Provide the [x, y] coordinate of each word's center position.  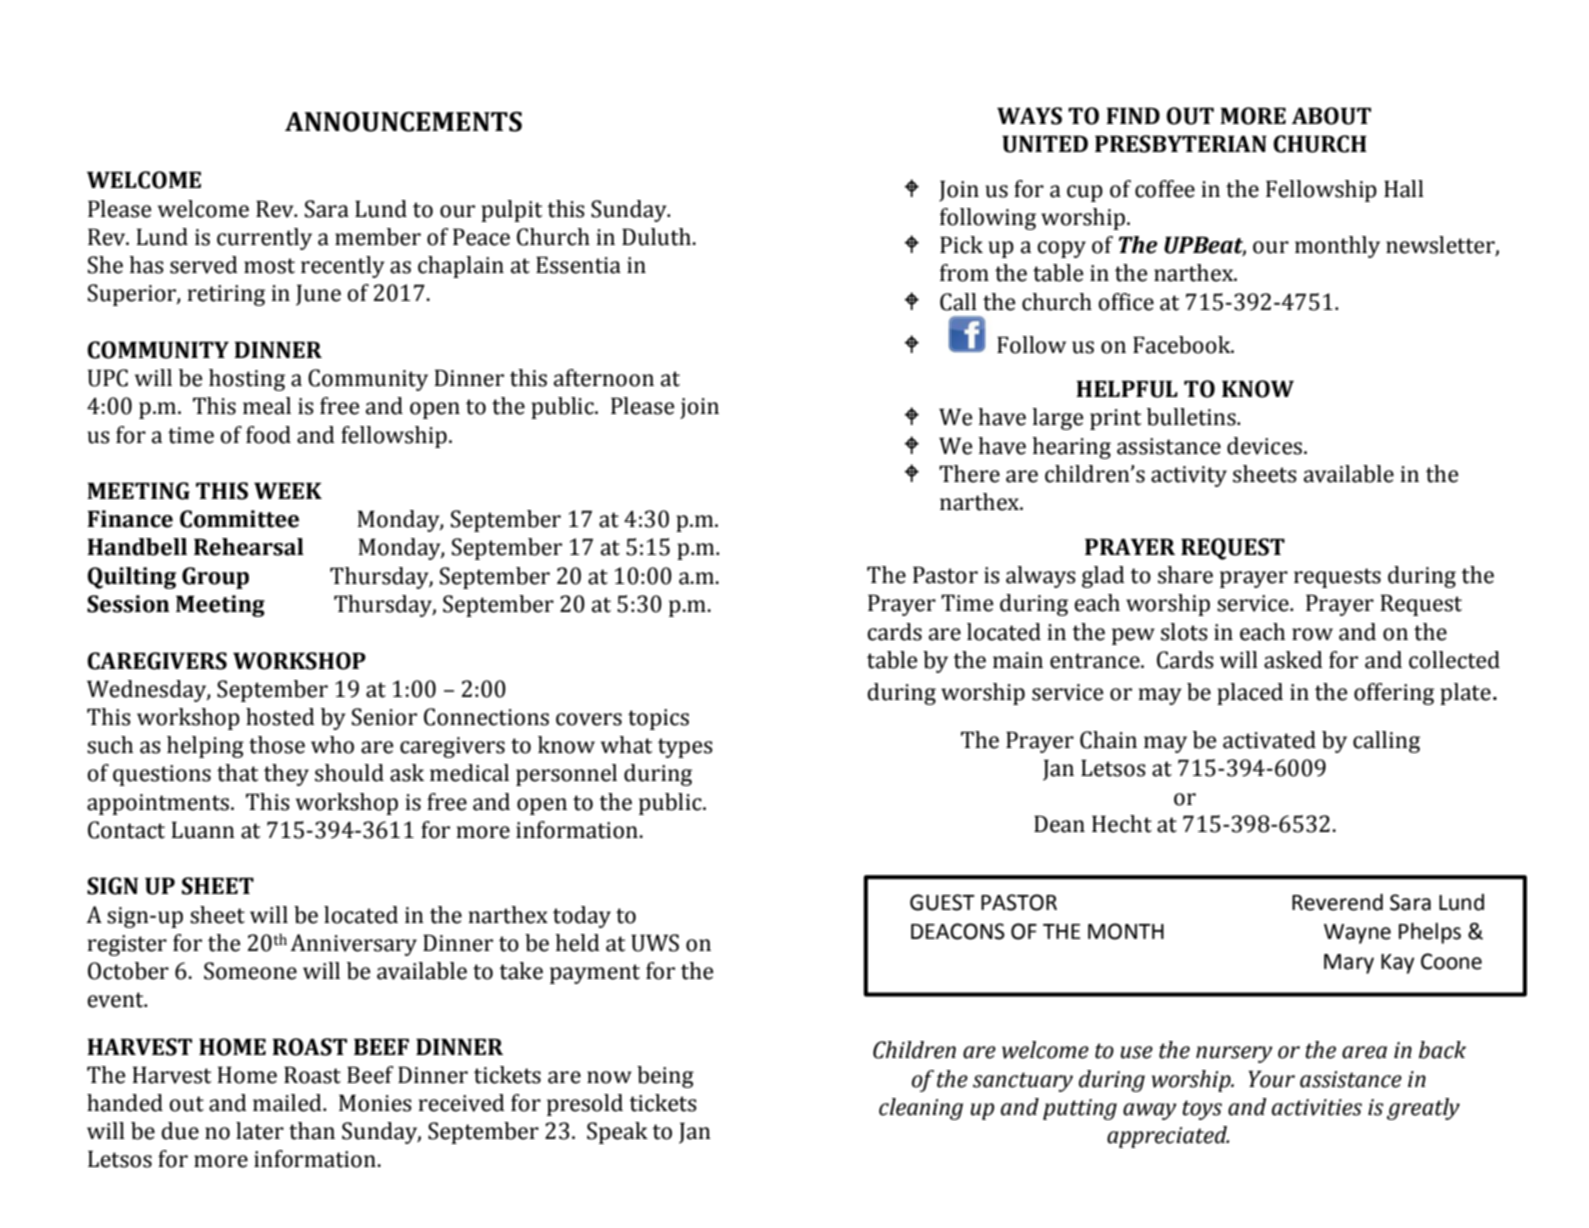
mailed [288, 1103]
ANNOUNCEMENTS [403, 121]
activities [1317, 1107]
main [1018, 660]
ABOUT [1331, 116]
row [1312, 634]
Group [215, 578]
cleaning [921, 1109]
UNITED [1045, 144]
